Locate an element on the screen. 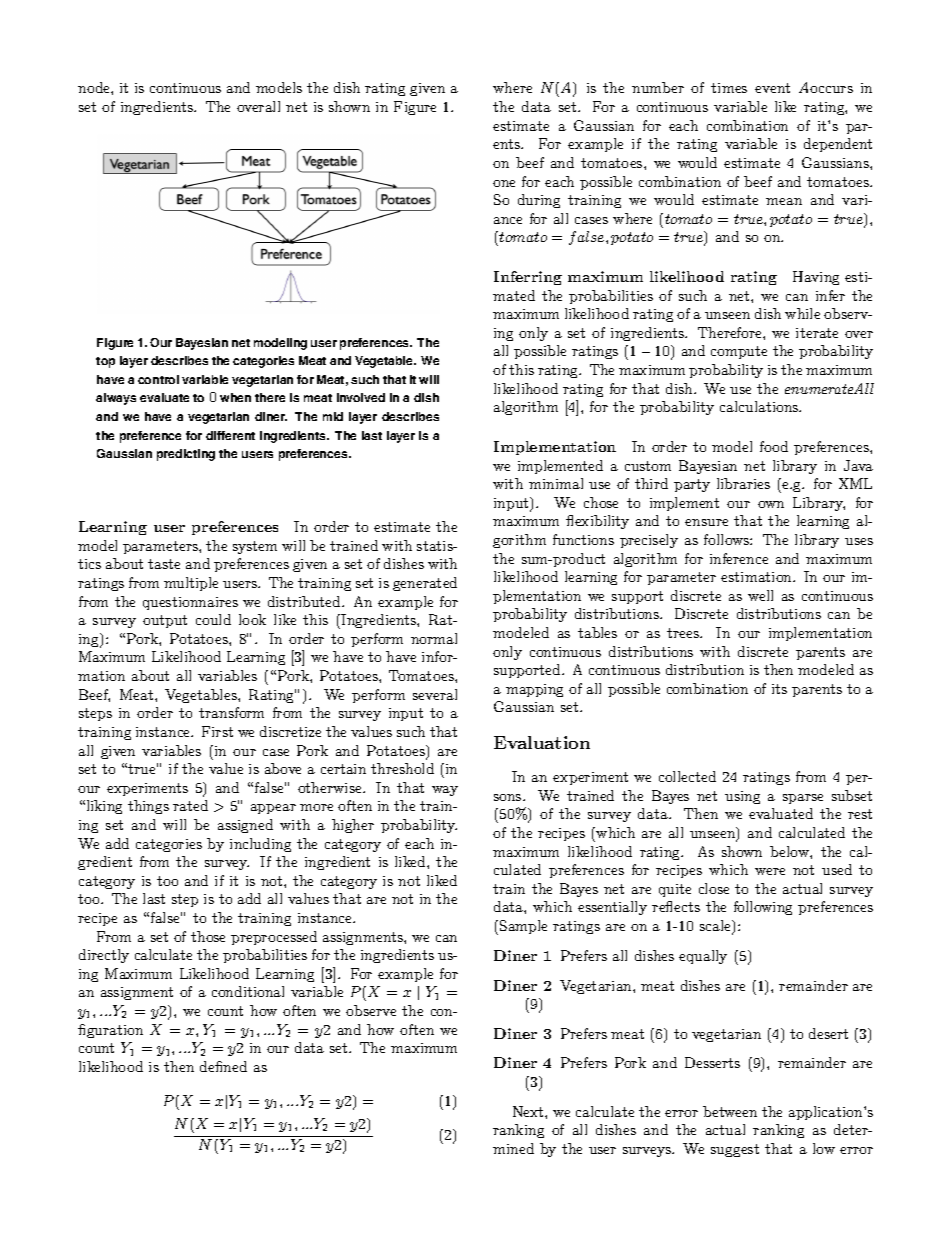 Image resolution: width=952 pixels, height=1233 pixels. could is located at coordinates (213, 619).
